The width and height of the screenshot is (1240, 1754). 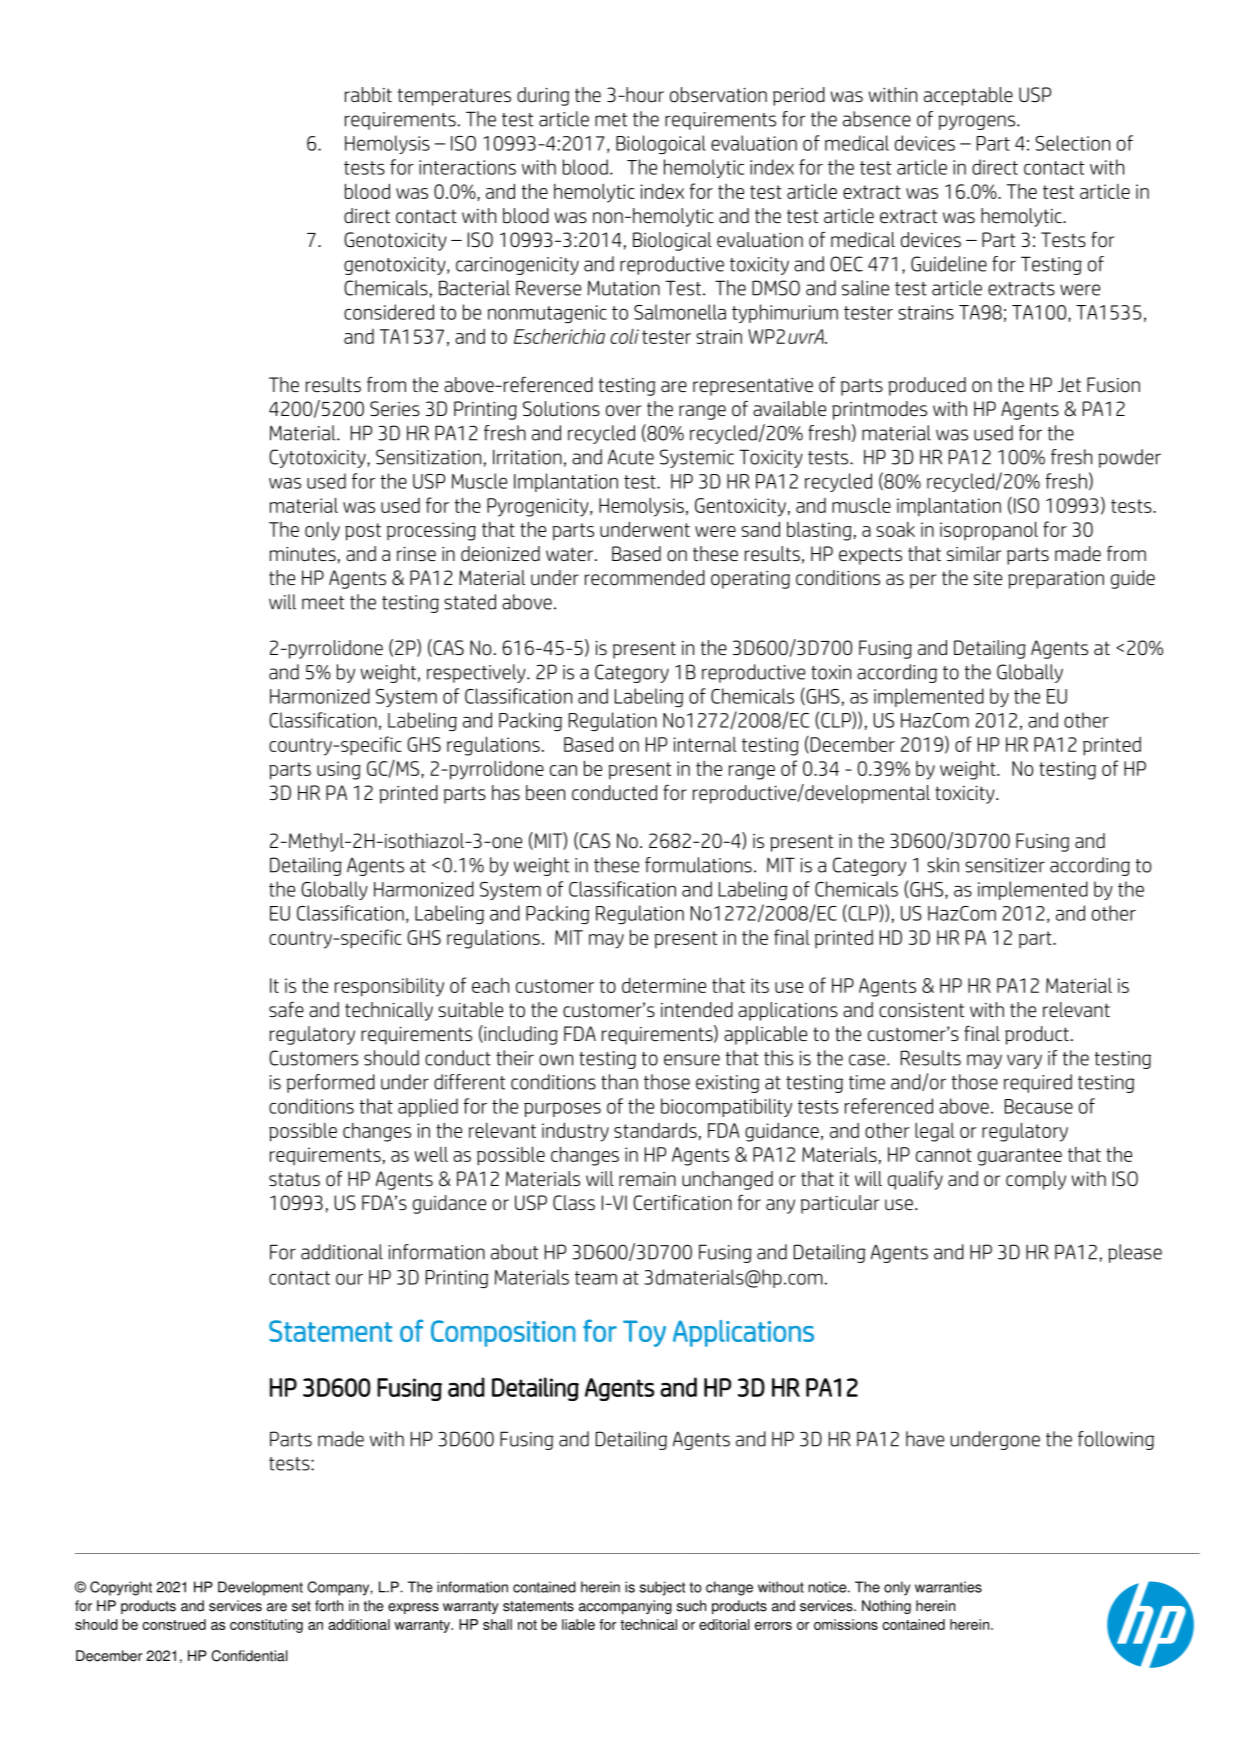 What do you see at coordinates (454, 97) in the screenshot?
I see `temperatures` at bounding box center [454, 97].
